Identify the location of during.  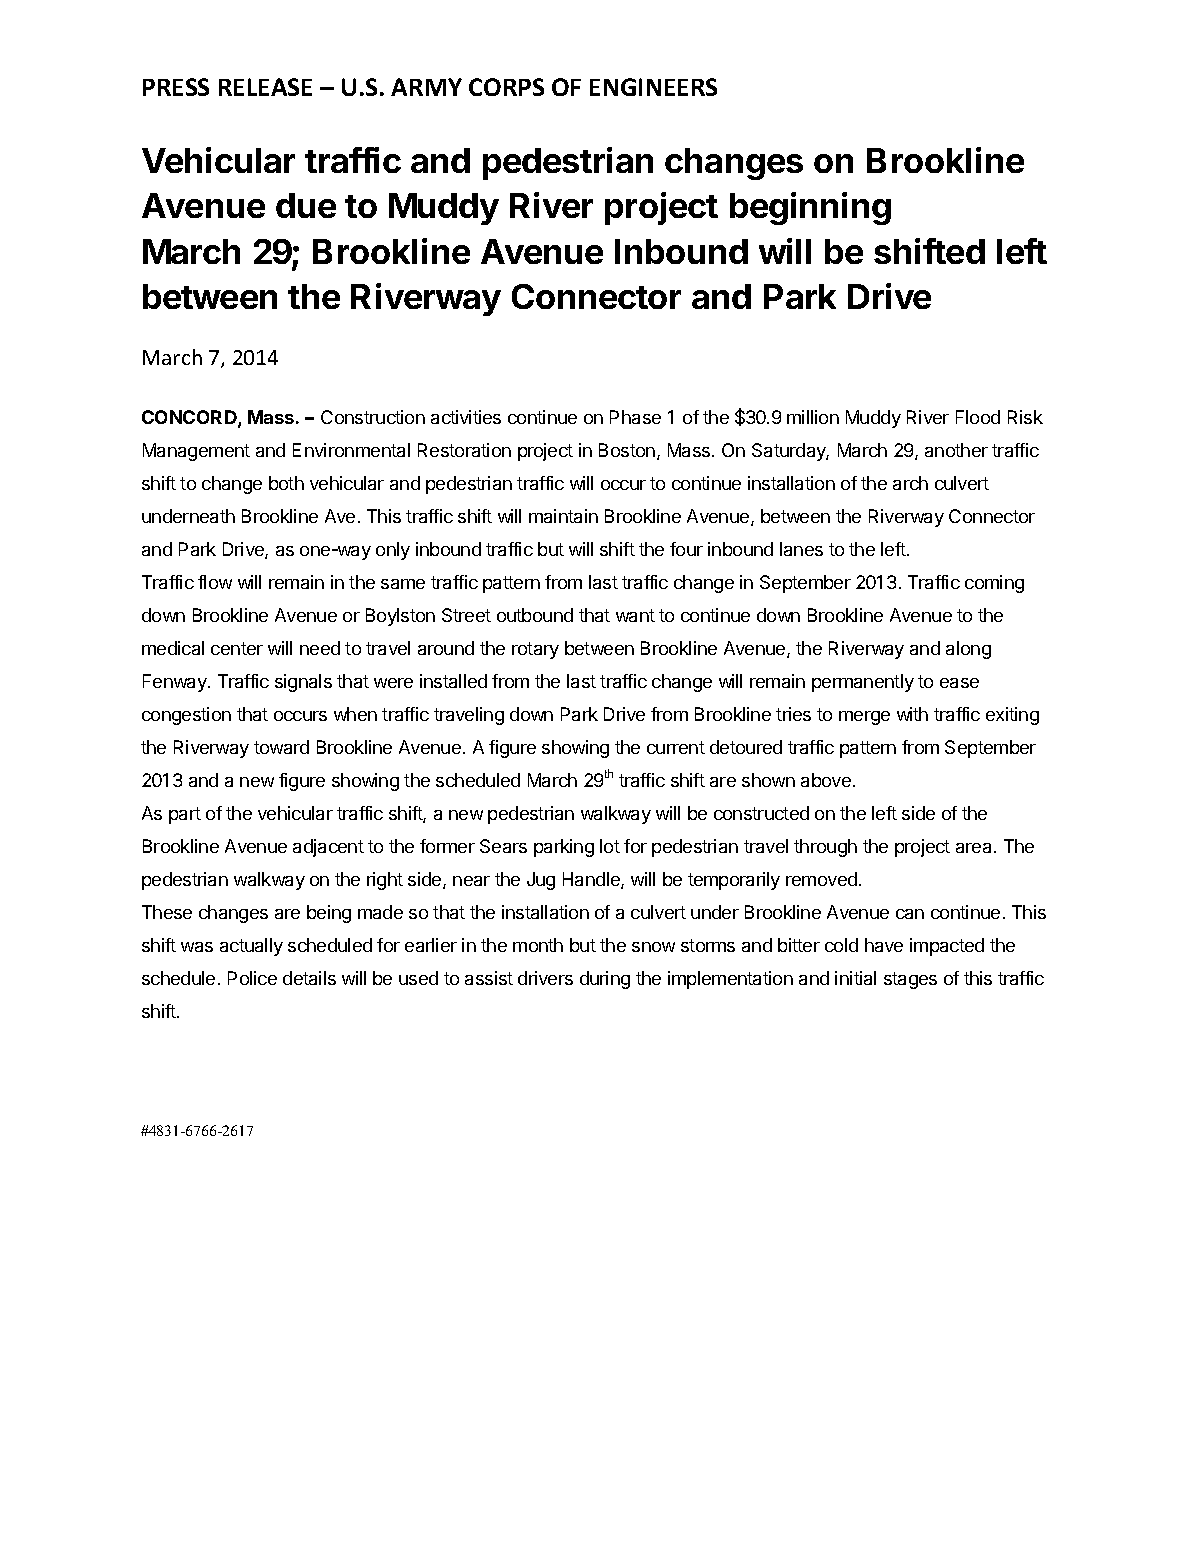
(605, 980).
